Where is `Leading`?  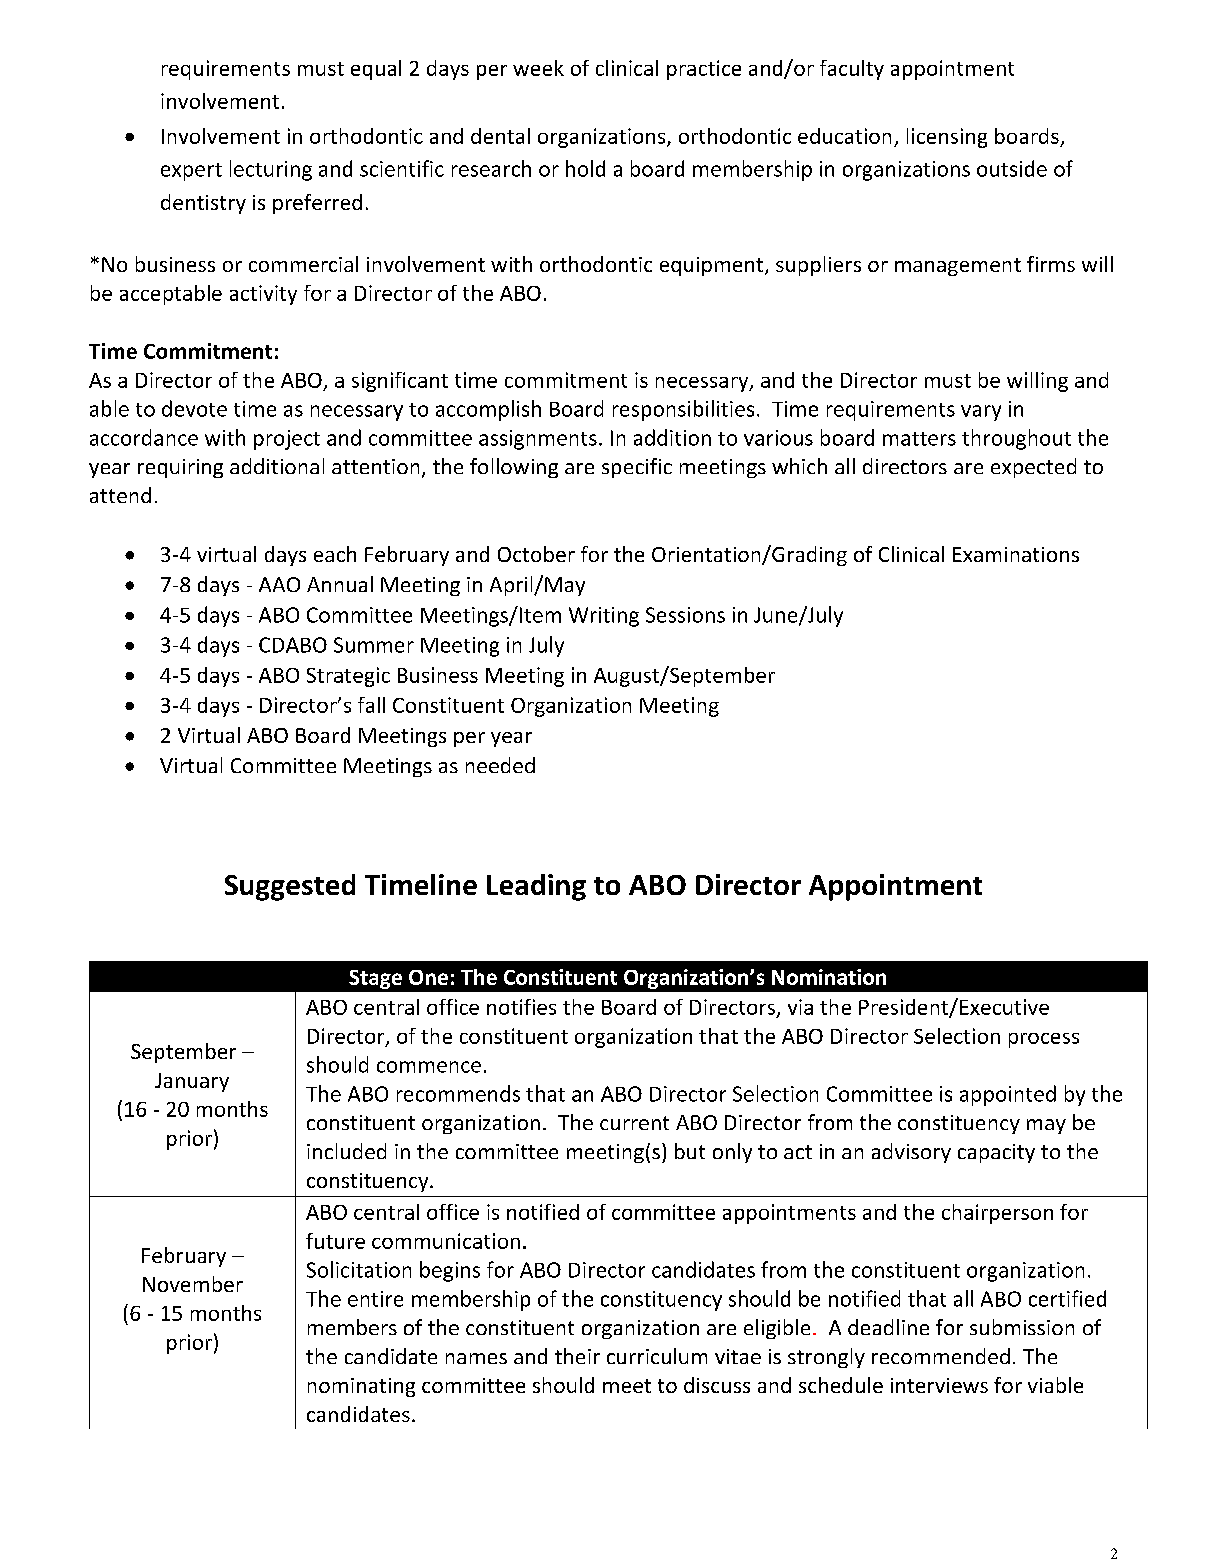
Leading is located at coordinates (536, 887).
